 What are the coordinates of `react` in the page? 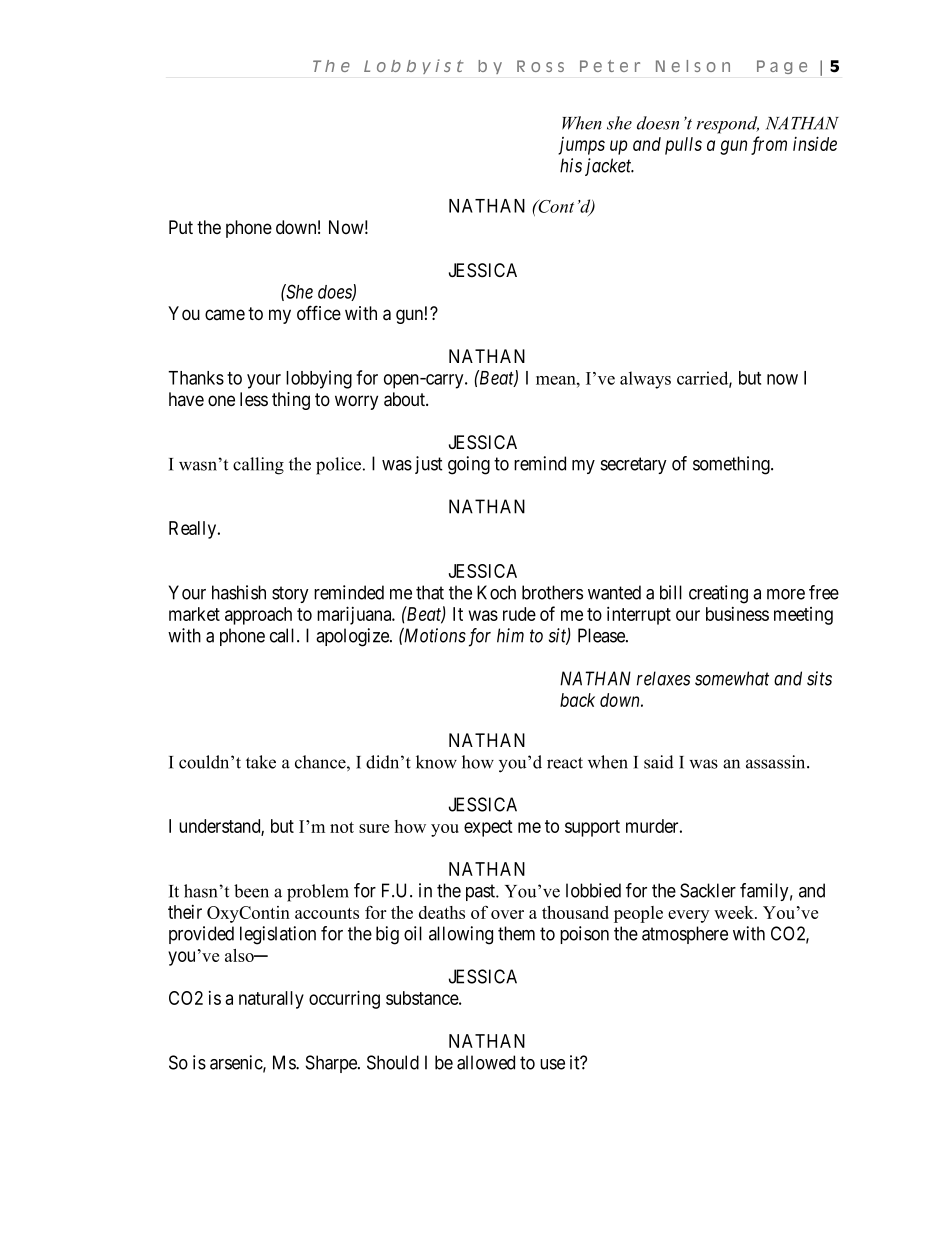 It's located at (565, 763).
